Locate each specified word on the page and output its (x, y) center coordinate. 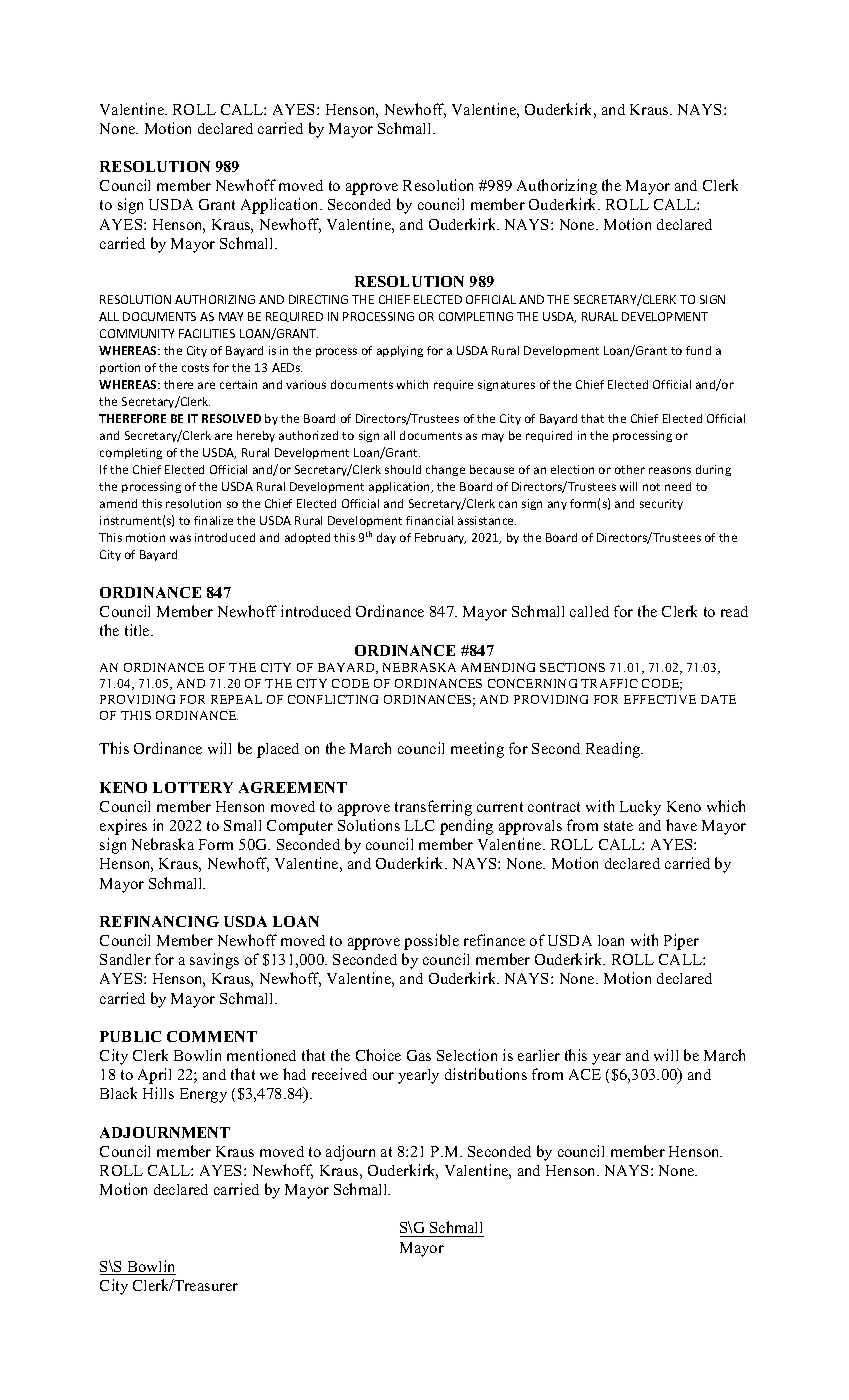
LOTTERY (193, 787)
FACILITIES (207, 333)
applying (400, 351)
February (440, 538)
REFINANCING (159, 921)
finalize (213, 520)
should (403, 469)
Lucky (640, 808)
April (154, 1076)
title (138, 630)
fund (698, 350)
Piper (681, 942)
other (630, 469)
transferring (433, 808)
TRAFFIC (609, 683)
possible (431, 942)
